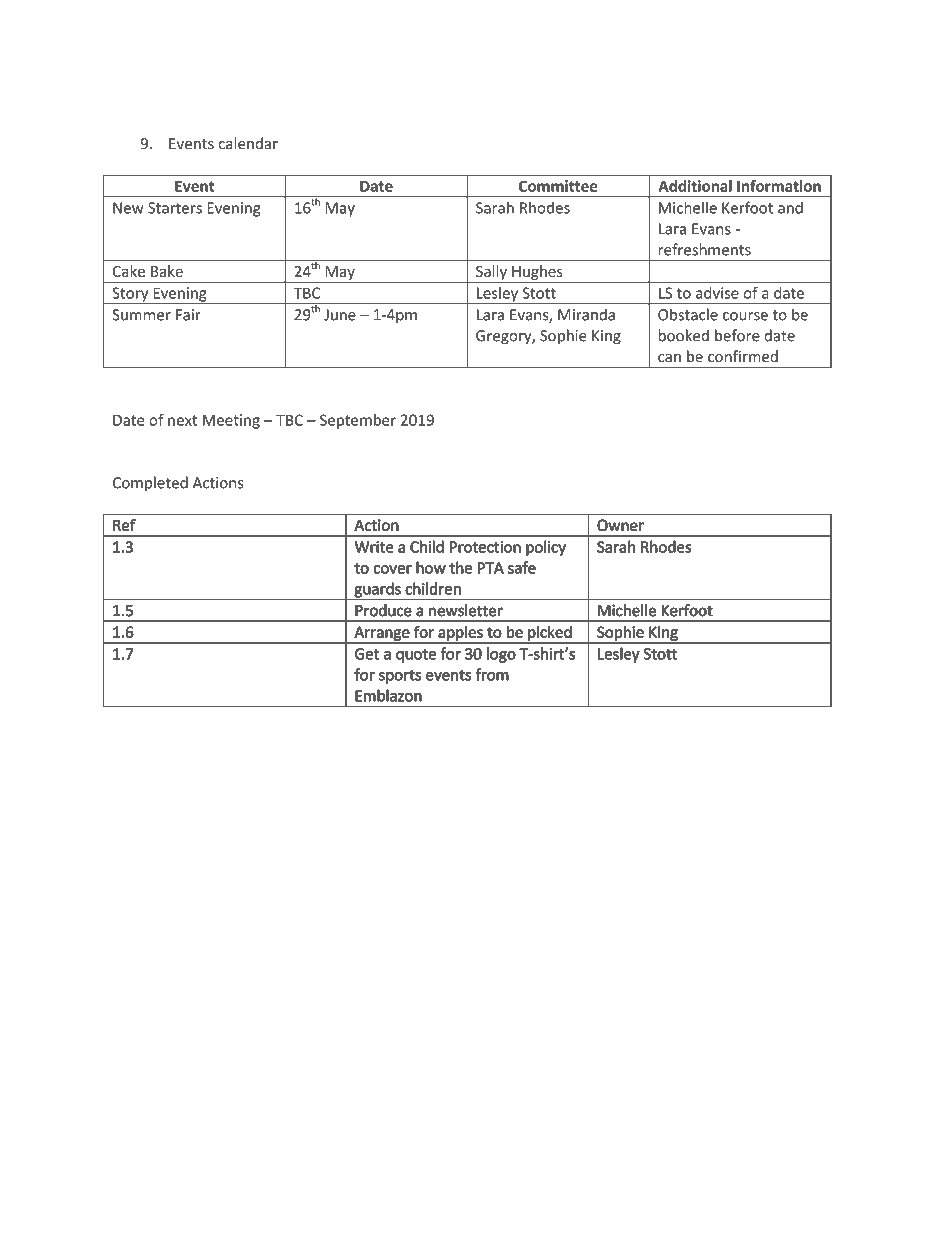 The height and width of the screenshot is (1233, 952). I want to click on Committee, so click(558, 186).
